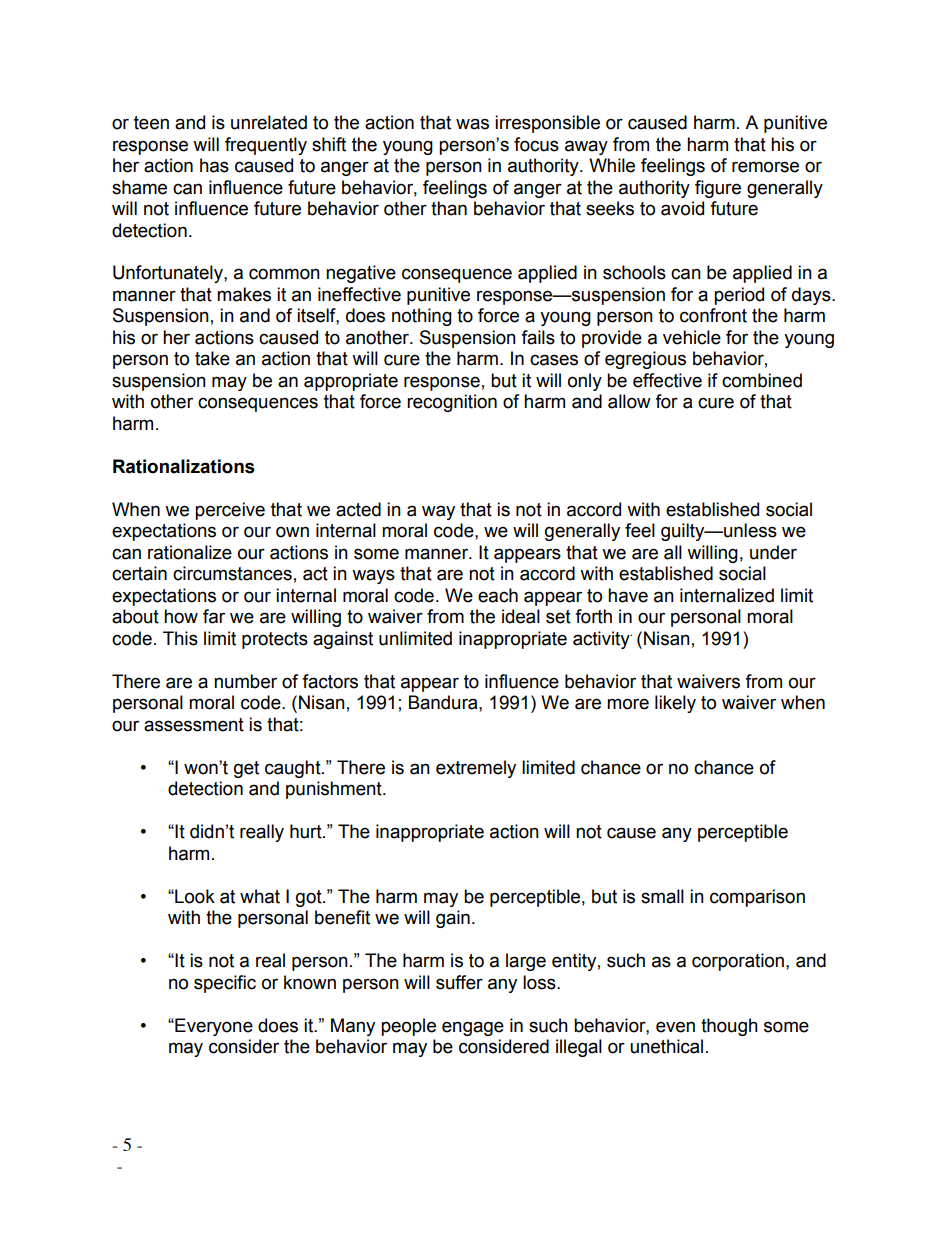 The height and width of the page is (1233, 952). I want to click on has, so click(214, 165).
